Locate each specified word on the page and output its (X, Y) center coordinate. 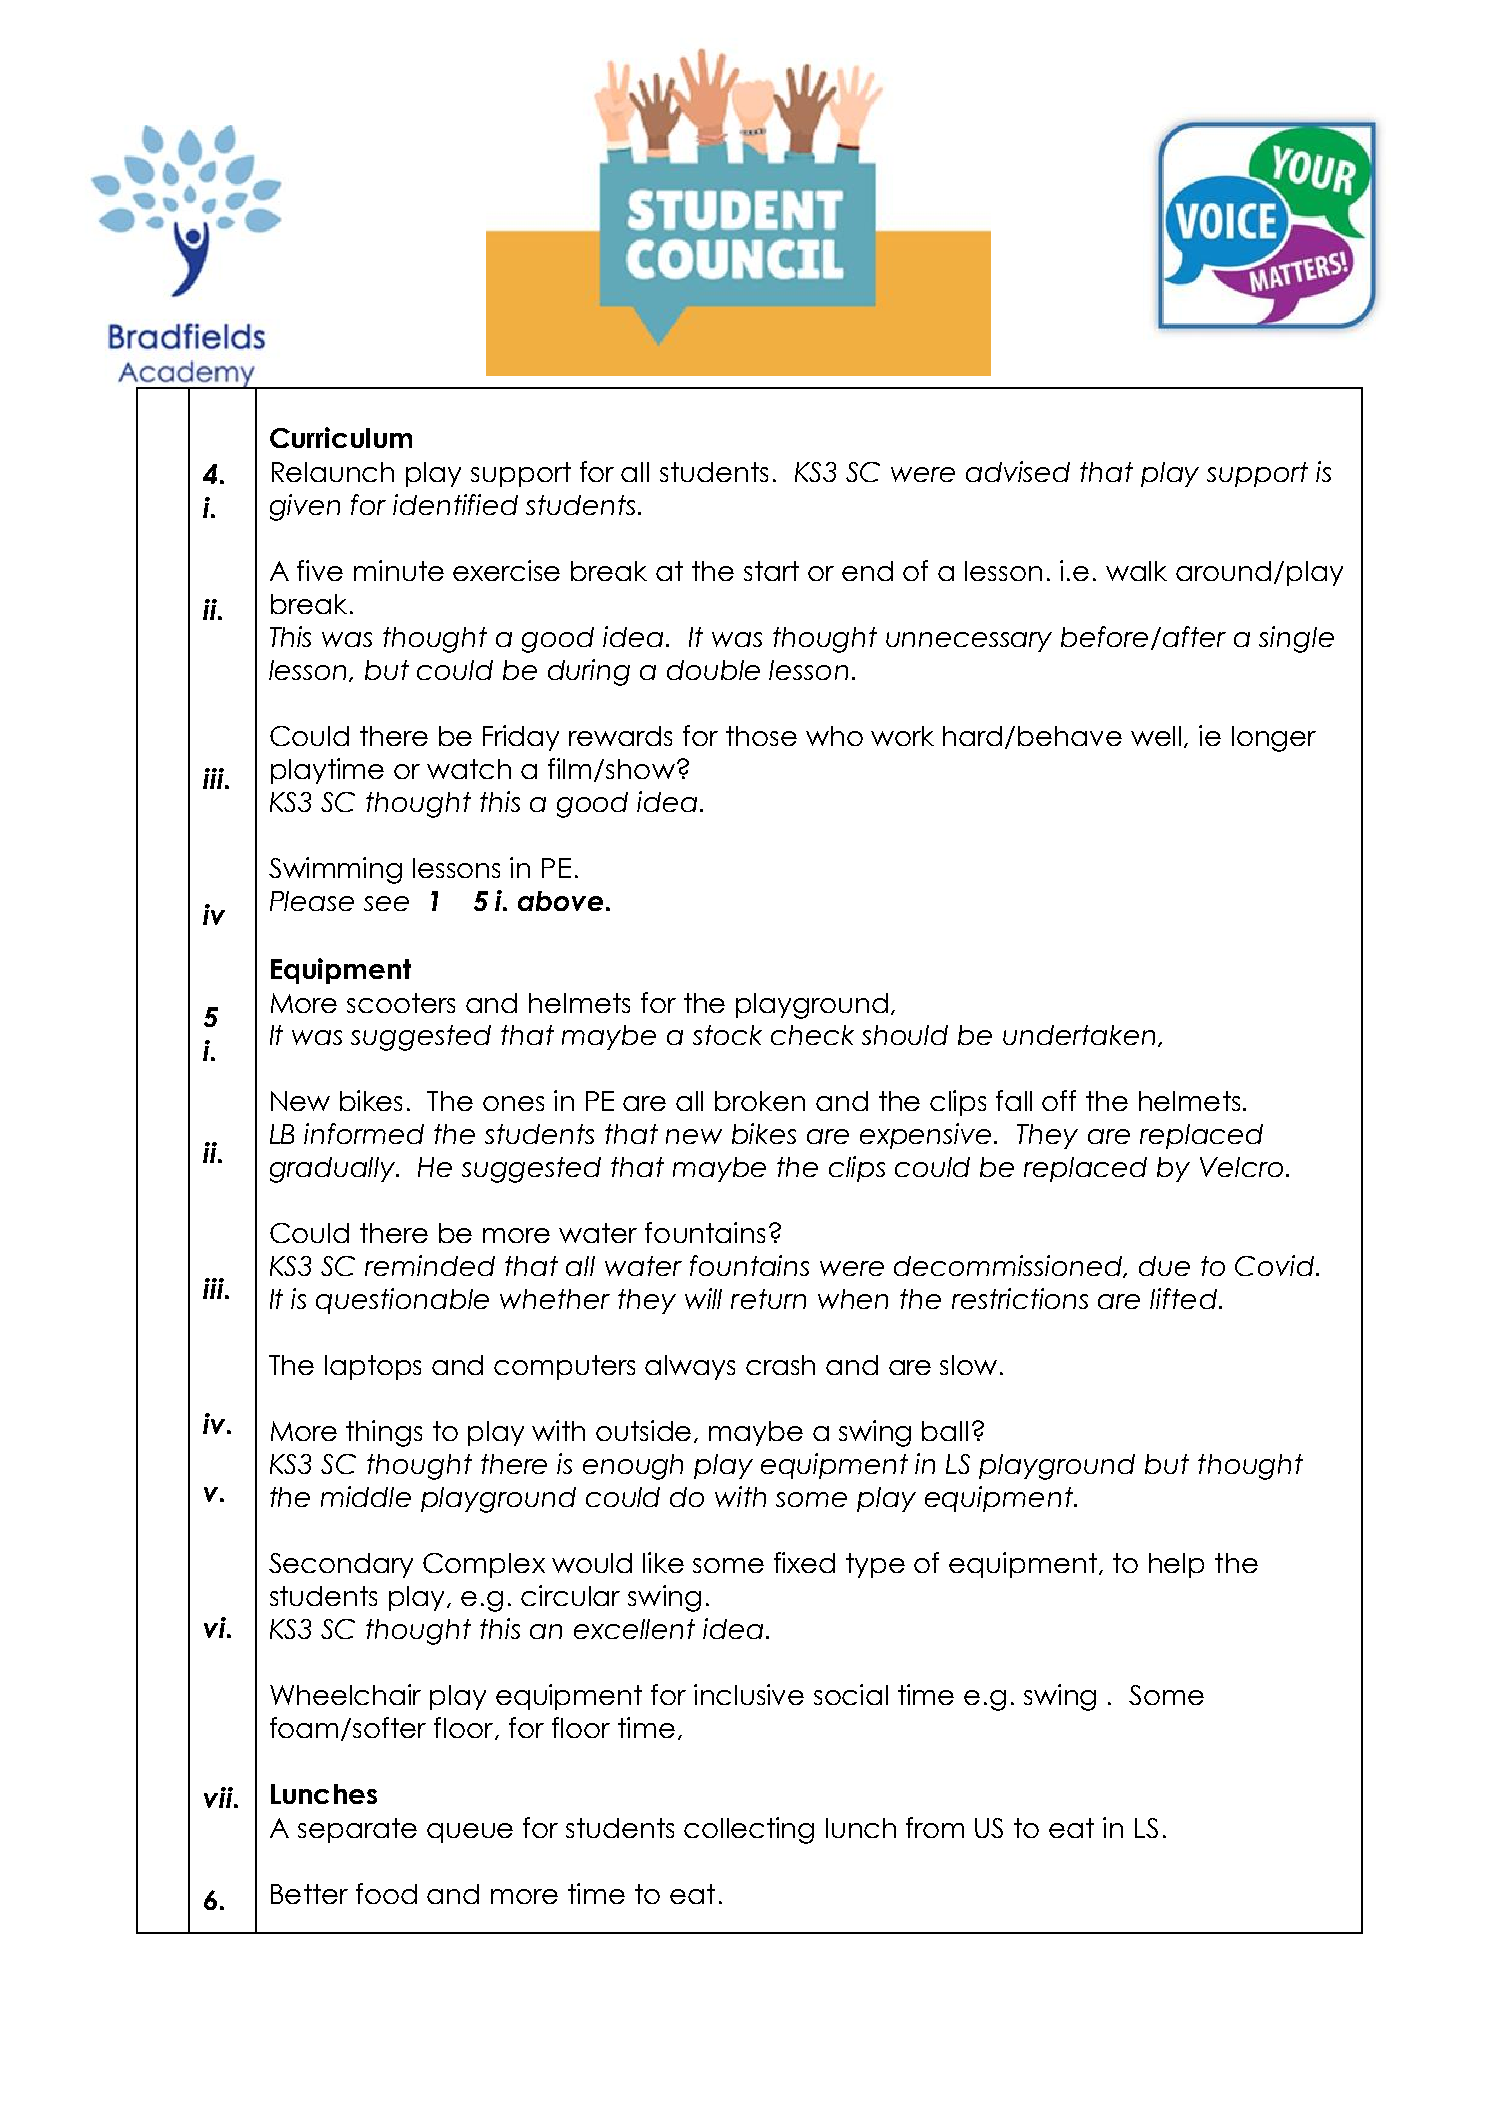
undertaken (1079, 1035)
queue (470, 1833)
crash (780, 1365)
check (812, 1035)
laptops (373, 1367)
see (386, 903)
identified (455, 504)
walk (1136, 571)
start (771, 571)
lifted (1183, 1298)
